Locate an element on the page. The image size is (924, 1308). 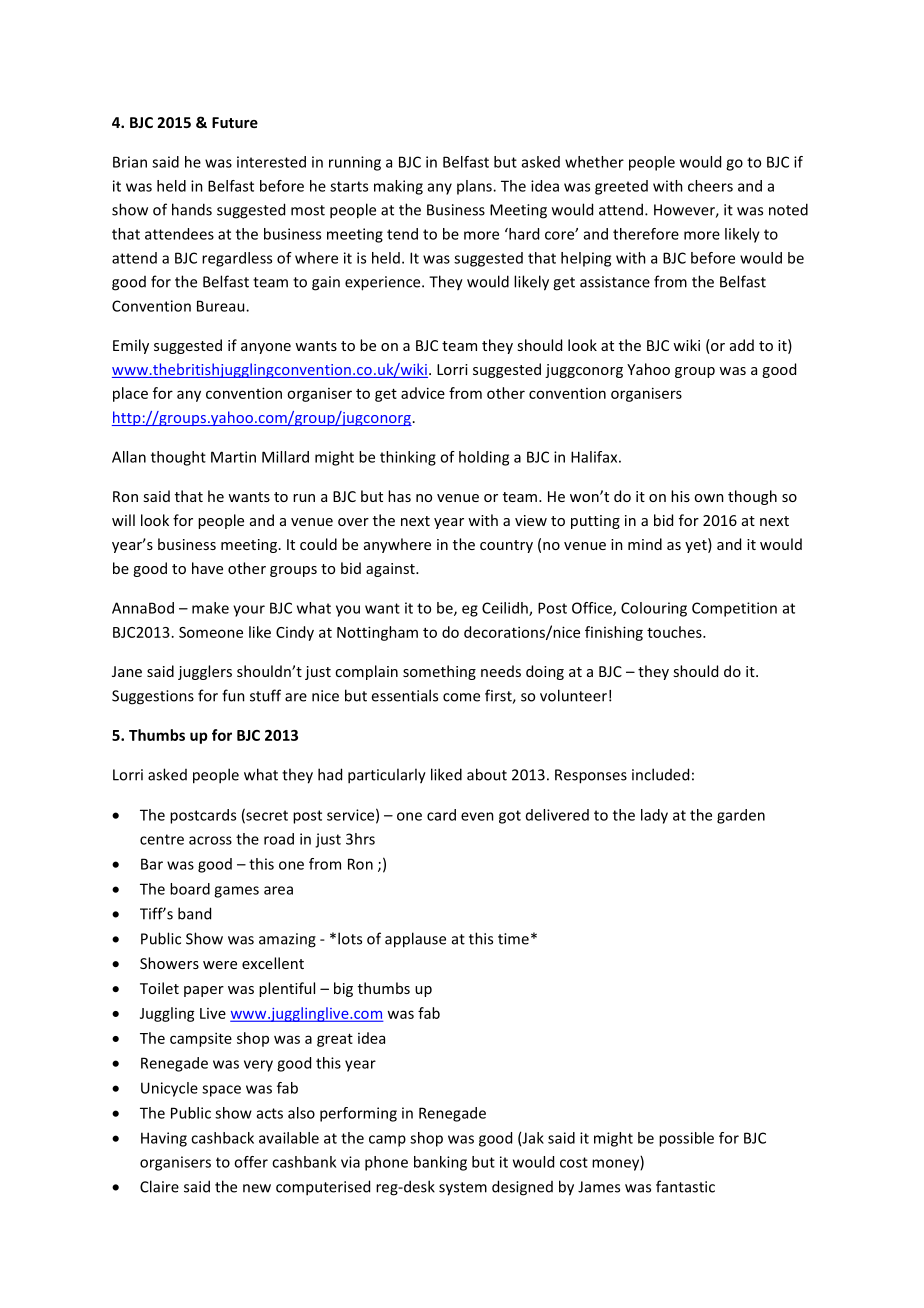
cheers is located at coordinates (710, 186).
